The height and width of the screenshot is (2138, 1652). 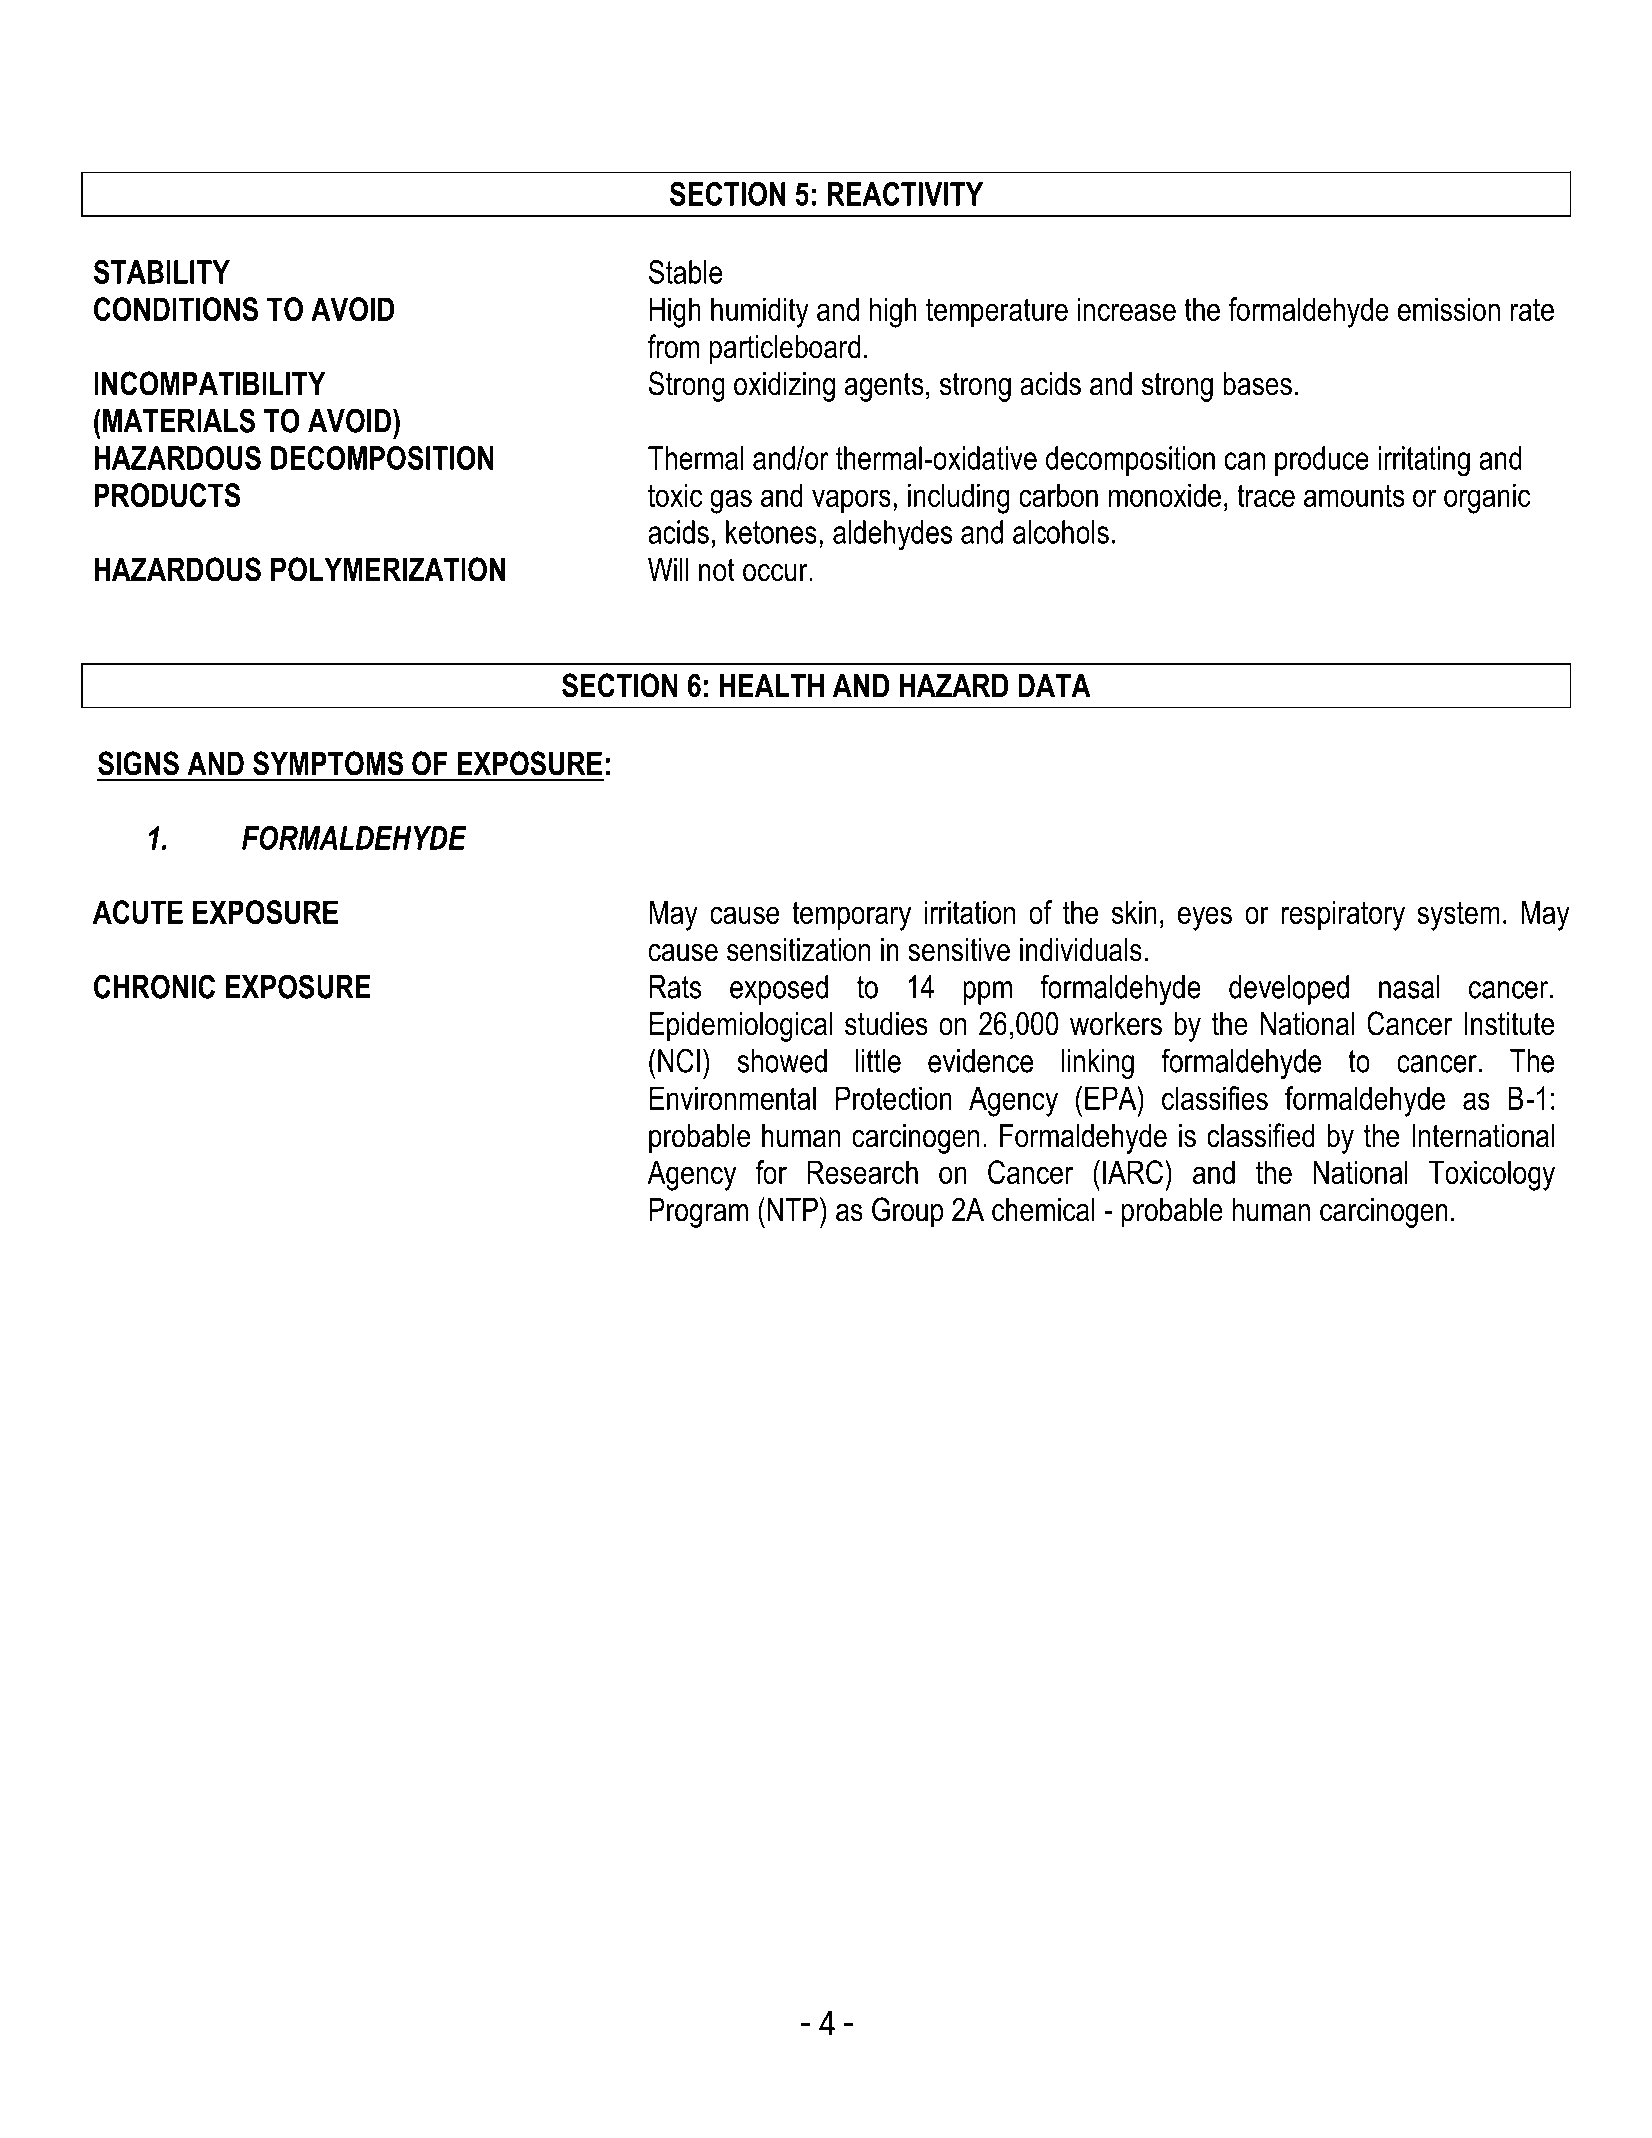 I want to click on Program, so click(x=699, y=1213).
